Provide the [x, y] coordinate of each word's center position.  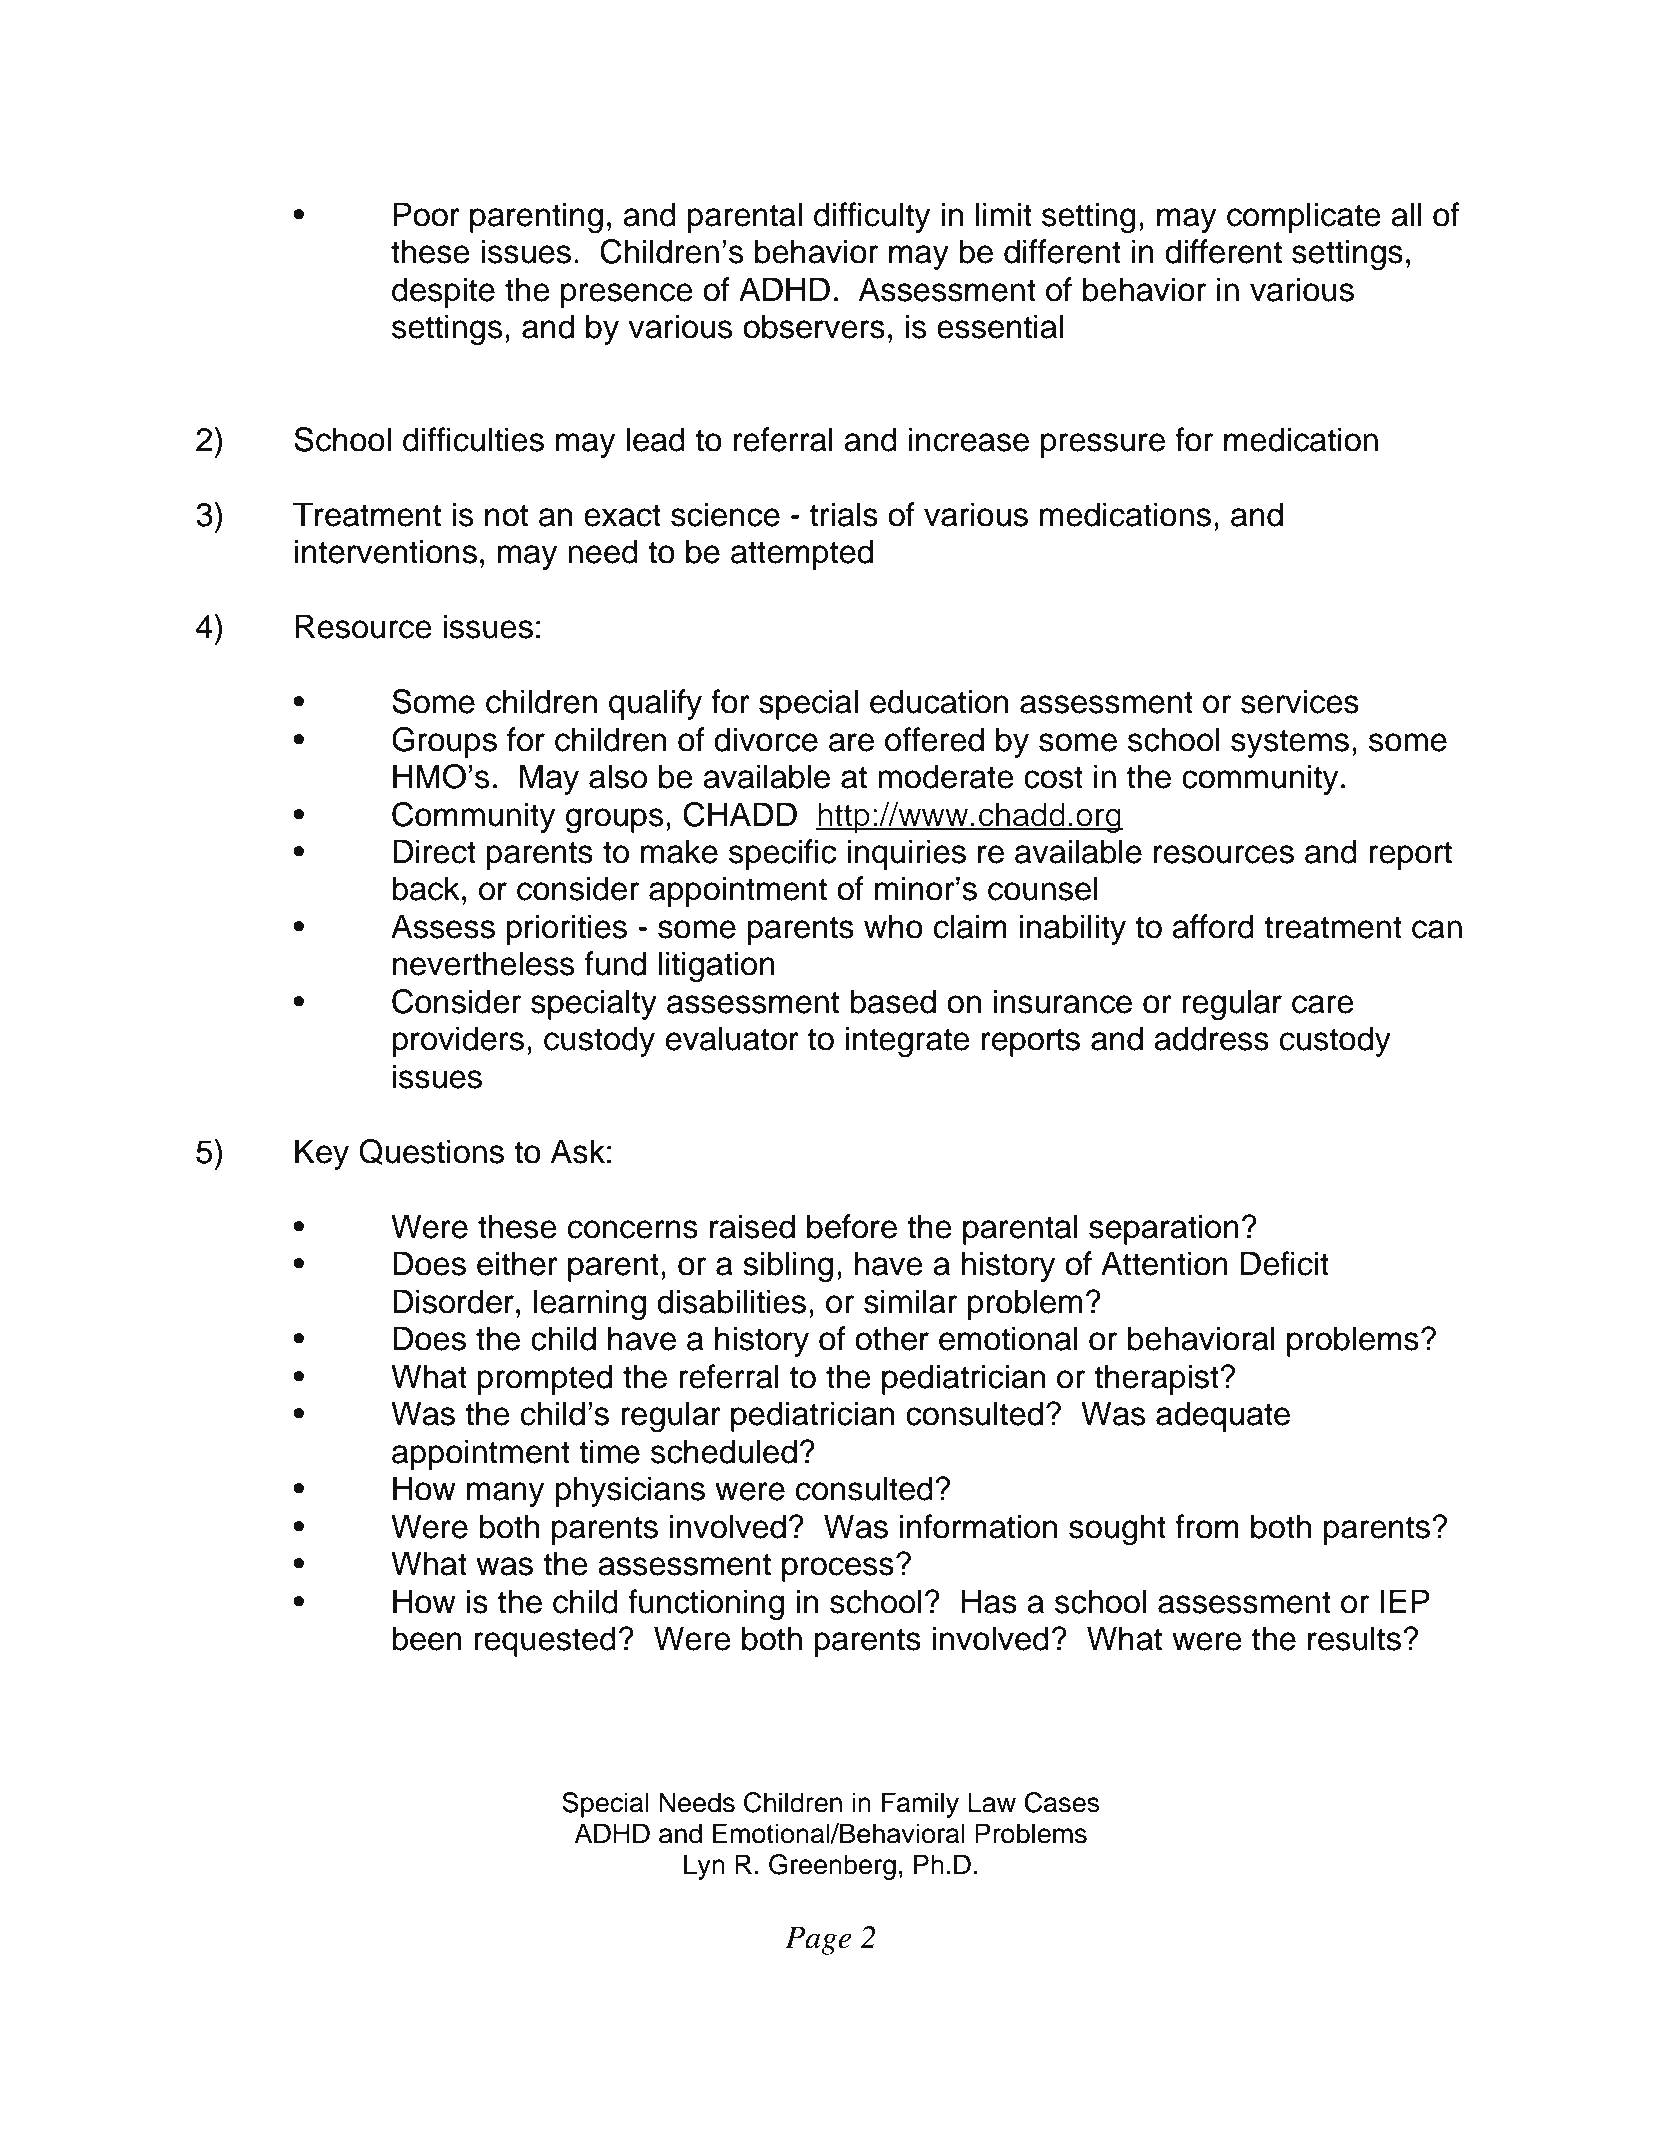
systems [1290, 743]
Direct [434, 851]
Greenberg [832, 1867]
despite [443, 292]
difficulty [872, 217]
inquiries [906, 854]
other [892, 1338]
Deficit [1285, 1263]
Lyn [704, 1867]
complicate [1304, 217]
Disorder [453, 1301]
